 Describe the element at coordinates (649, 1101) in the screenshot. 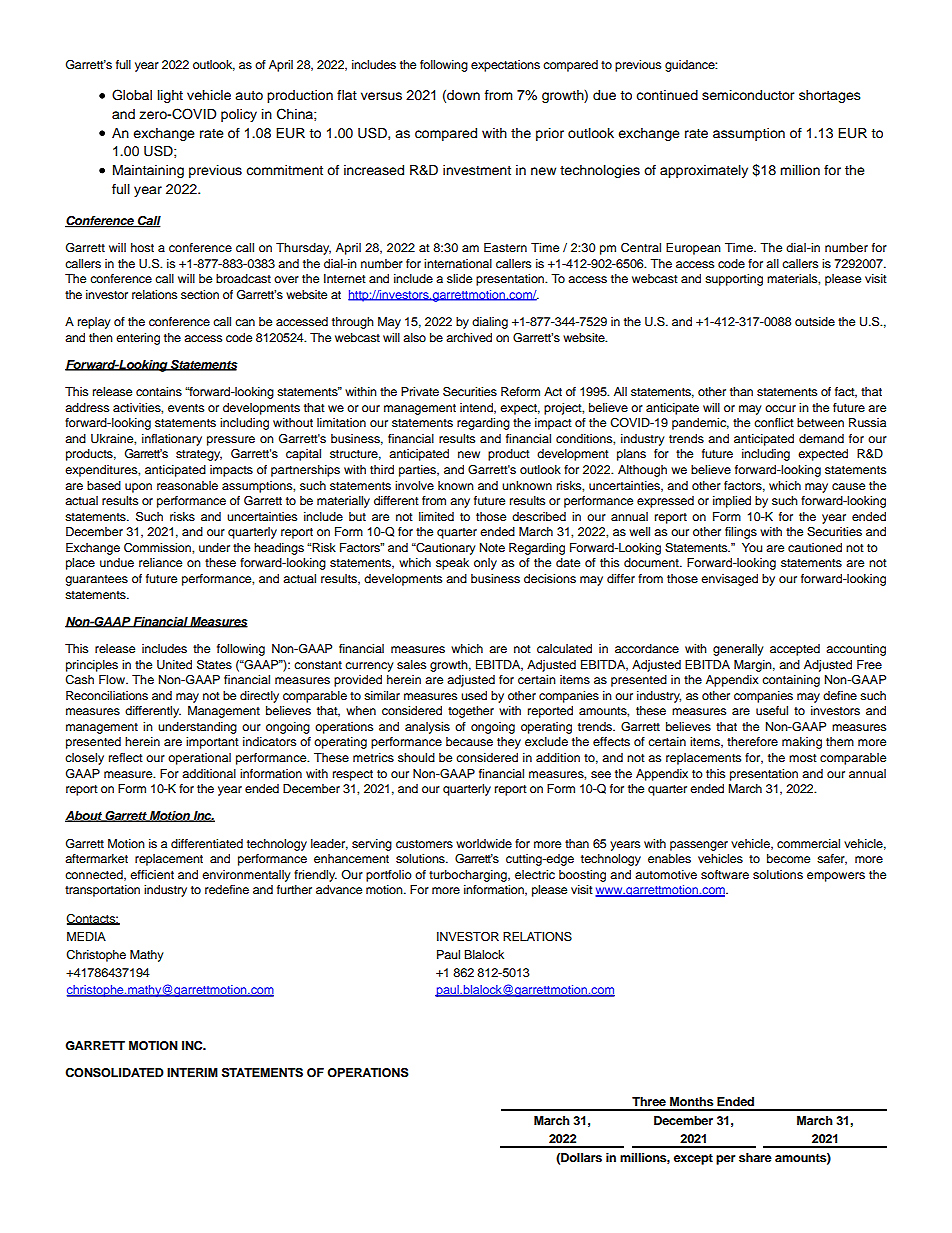

I see `Three` at that location.
